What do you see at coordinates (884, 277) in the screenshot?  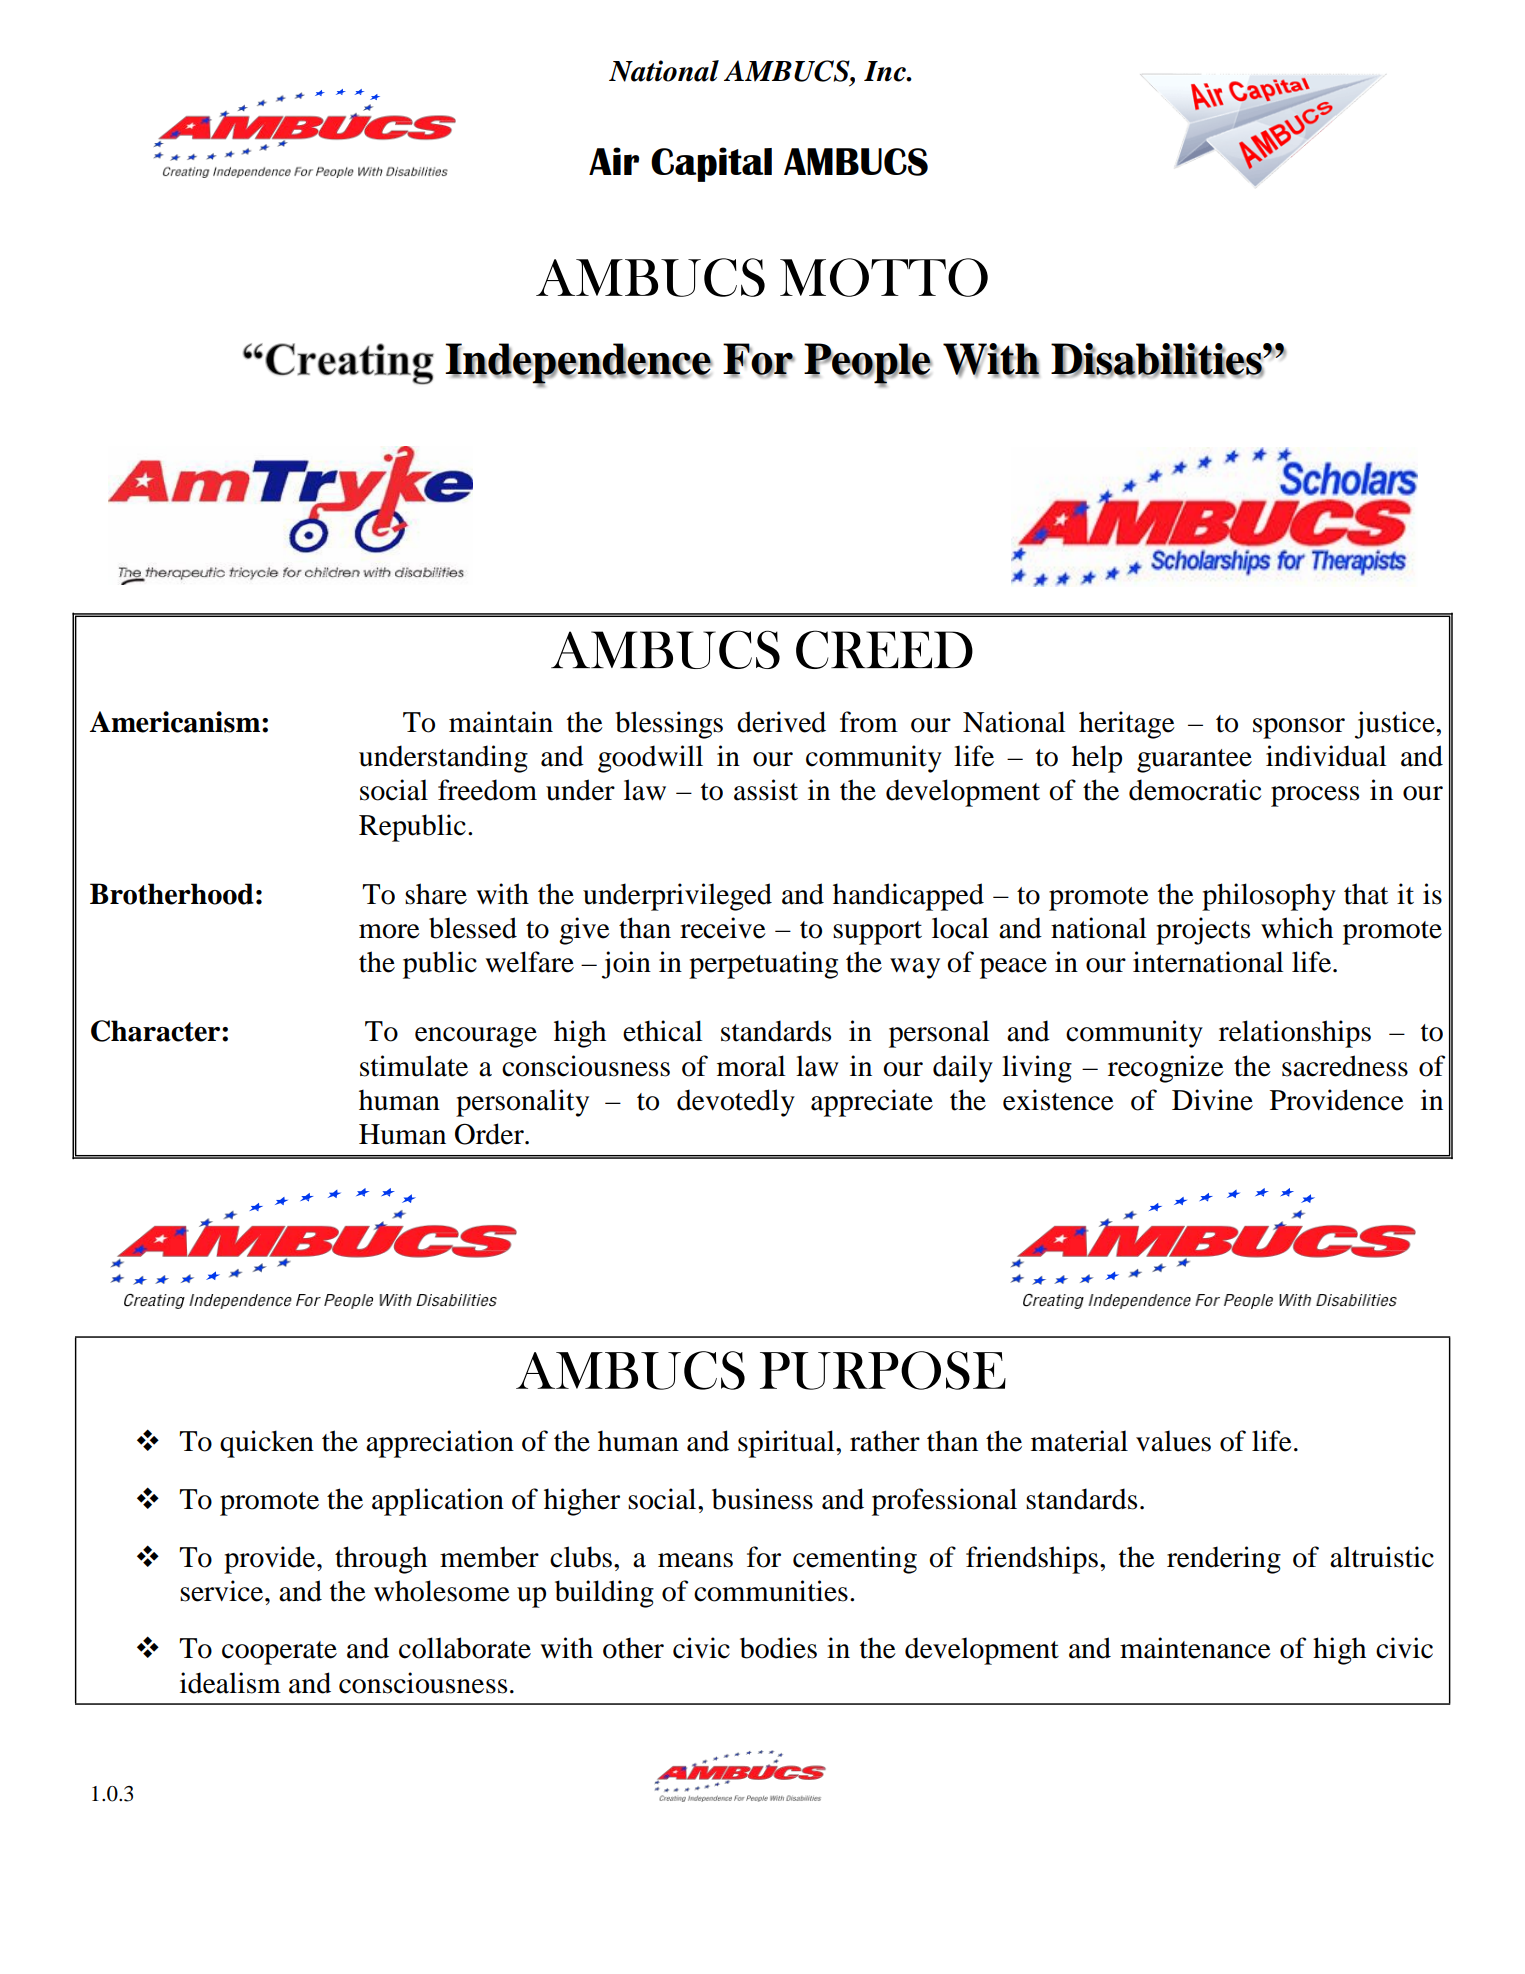 I see `MOTTO` at bounding box center [884, 277].
